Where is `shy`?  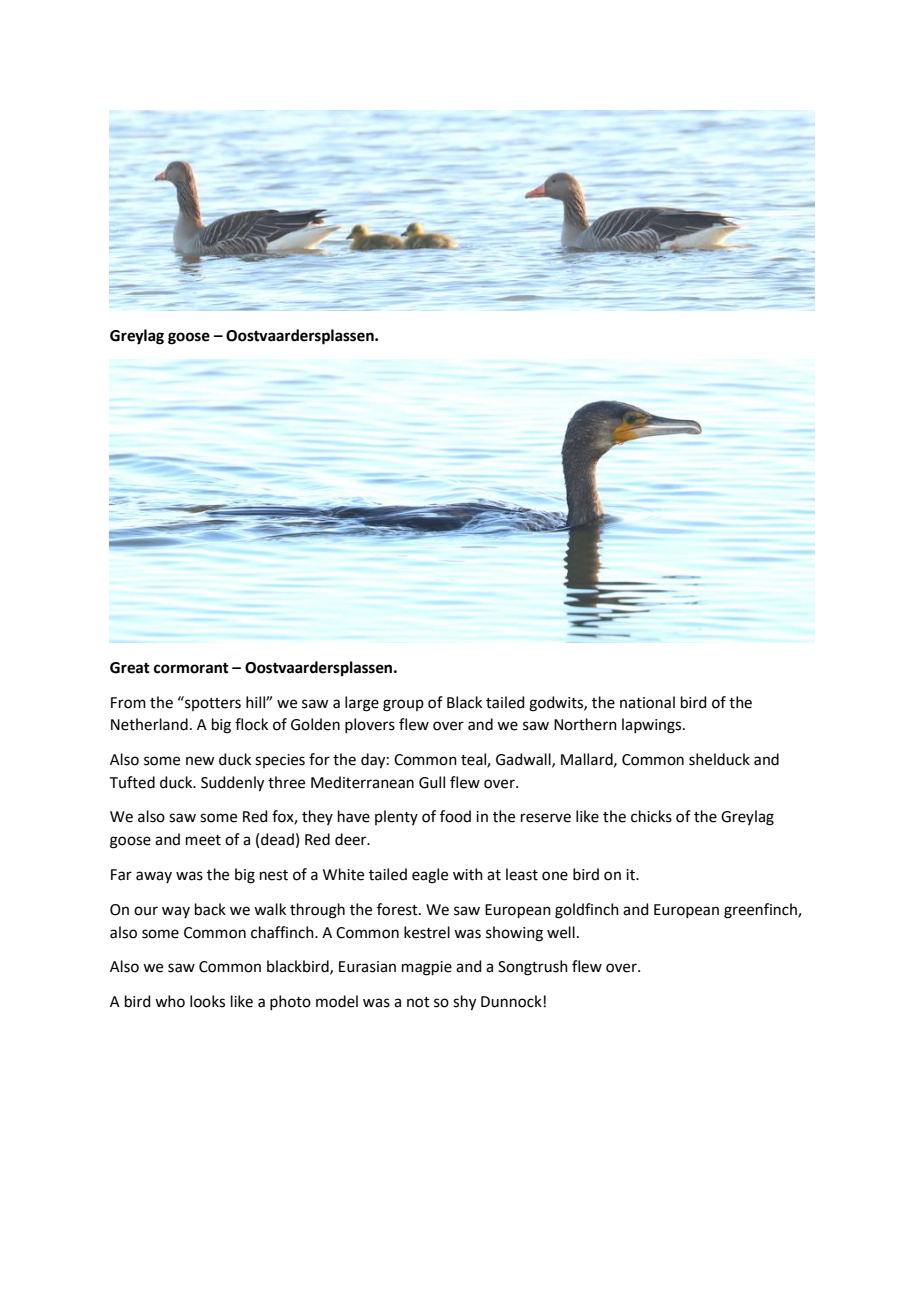 shy is located at coordinates (464, 1003).
